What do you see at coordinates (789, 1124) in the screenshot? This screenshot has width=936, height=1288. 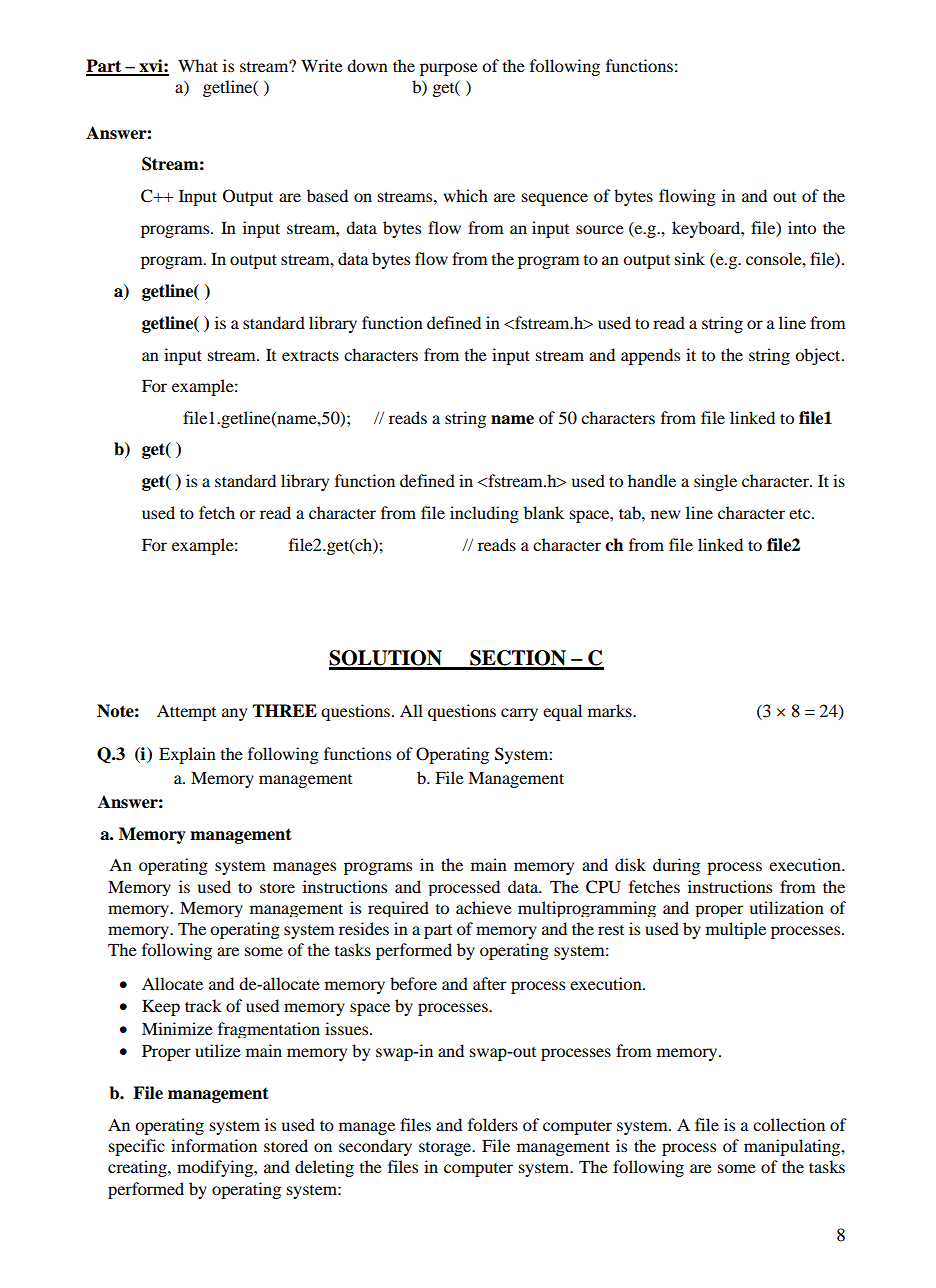 I see `collection` at bounding box center [789, 1124].
